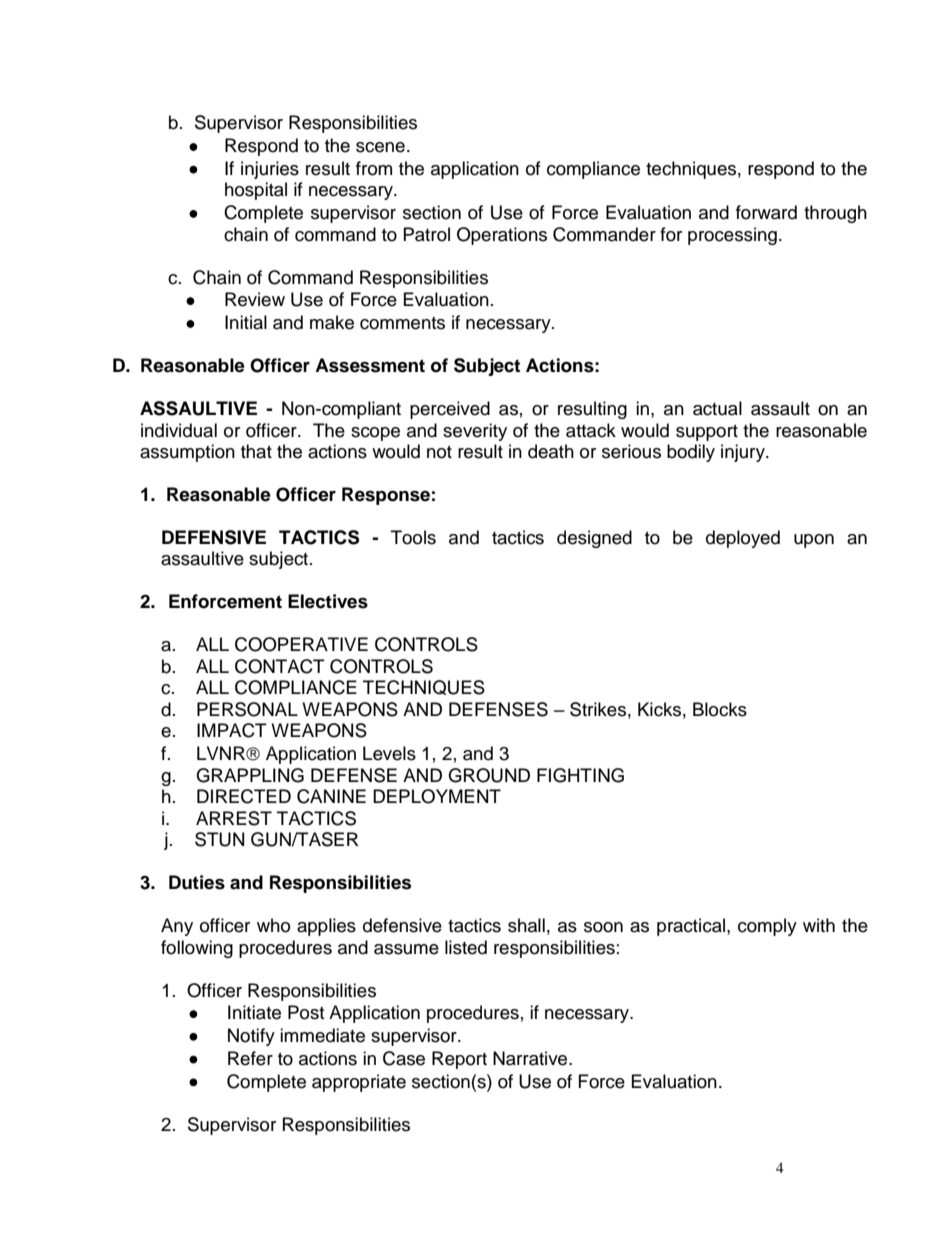 This image has width=952, height=1233. I want to click on that, so click(256, 451).
